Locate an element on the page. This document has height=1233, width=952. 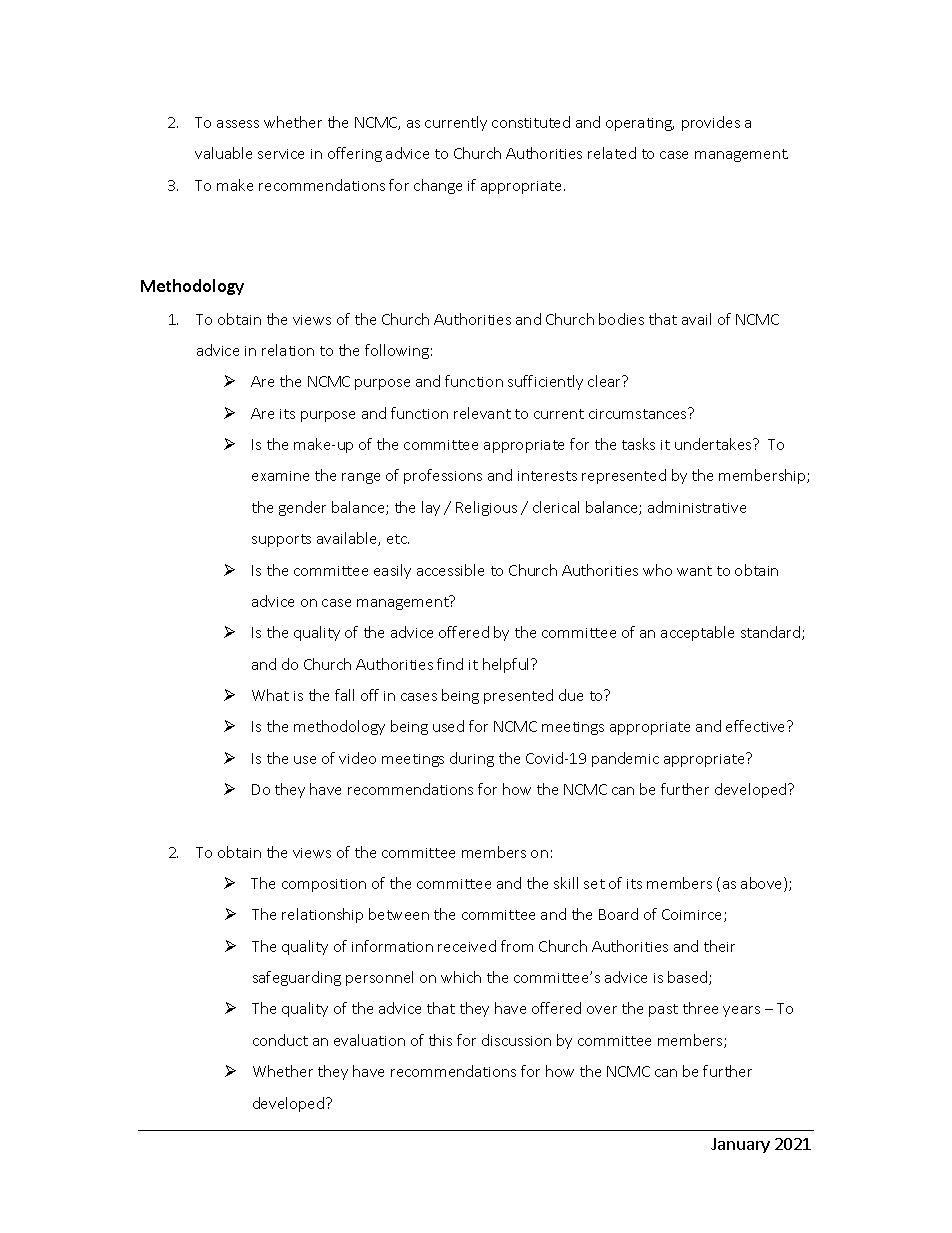
conduct is located at coordinates (280, 1040).
